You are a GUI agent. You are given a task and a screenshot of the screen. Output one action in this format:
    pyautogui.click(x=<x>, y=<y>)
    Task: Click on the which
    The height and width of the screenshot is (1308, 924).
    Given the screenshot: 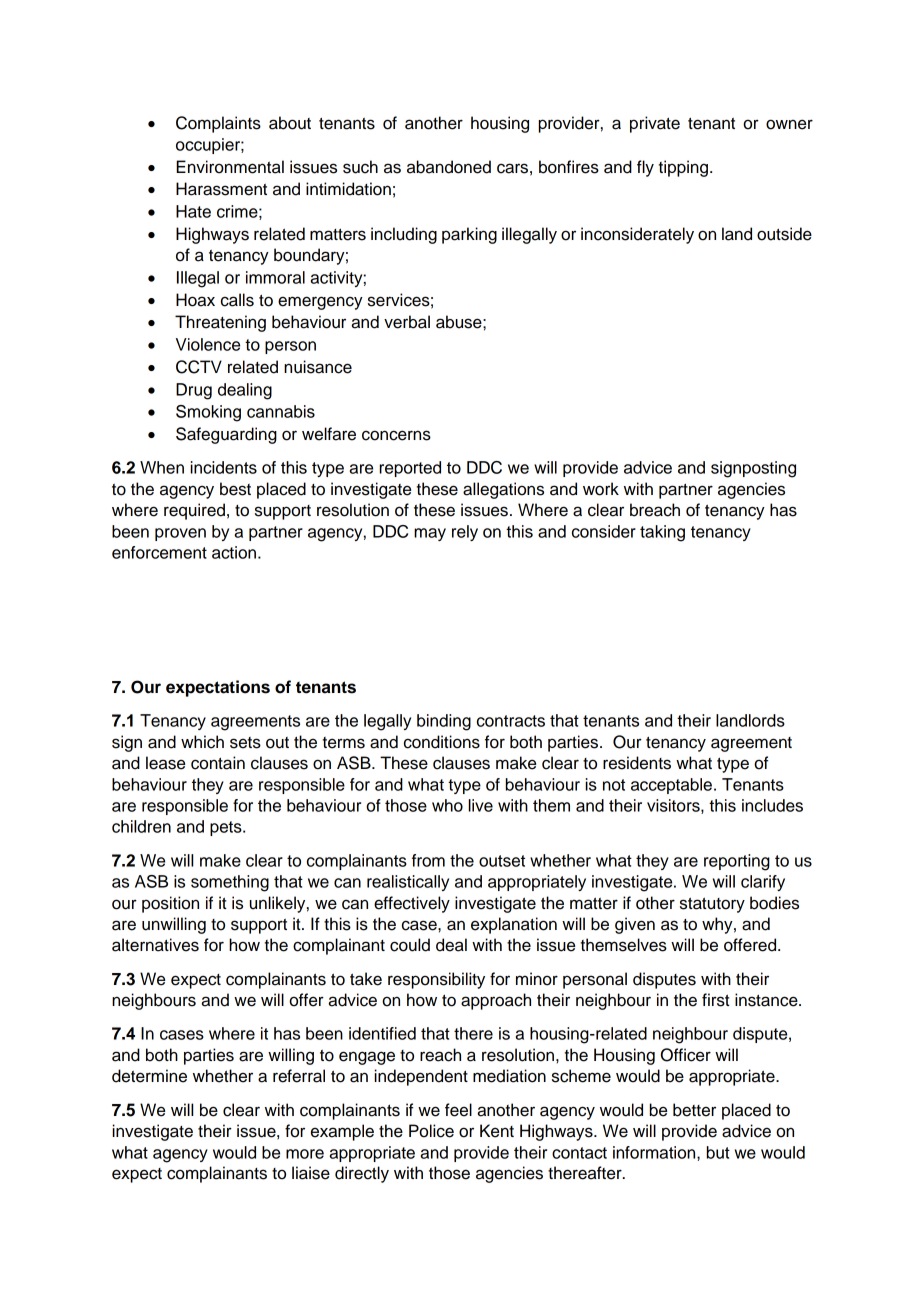 What is the action you would take?
    pyautogui.click(x=202, y=742)
